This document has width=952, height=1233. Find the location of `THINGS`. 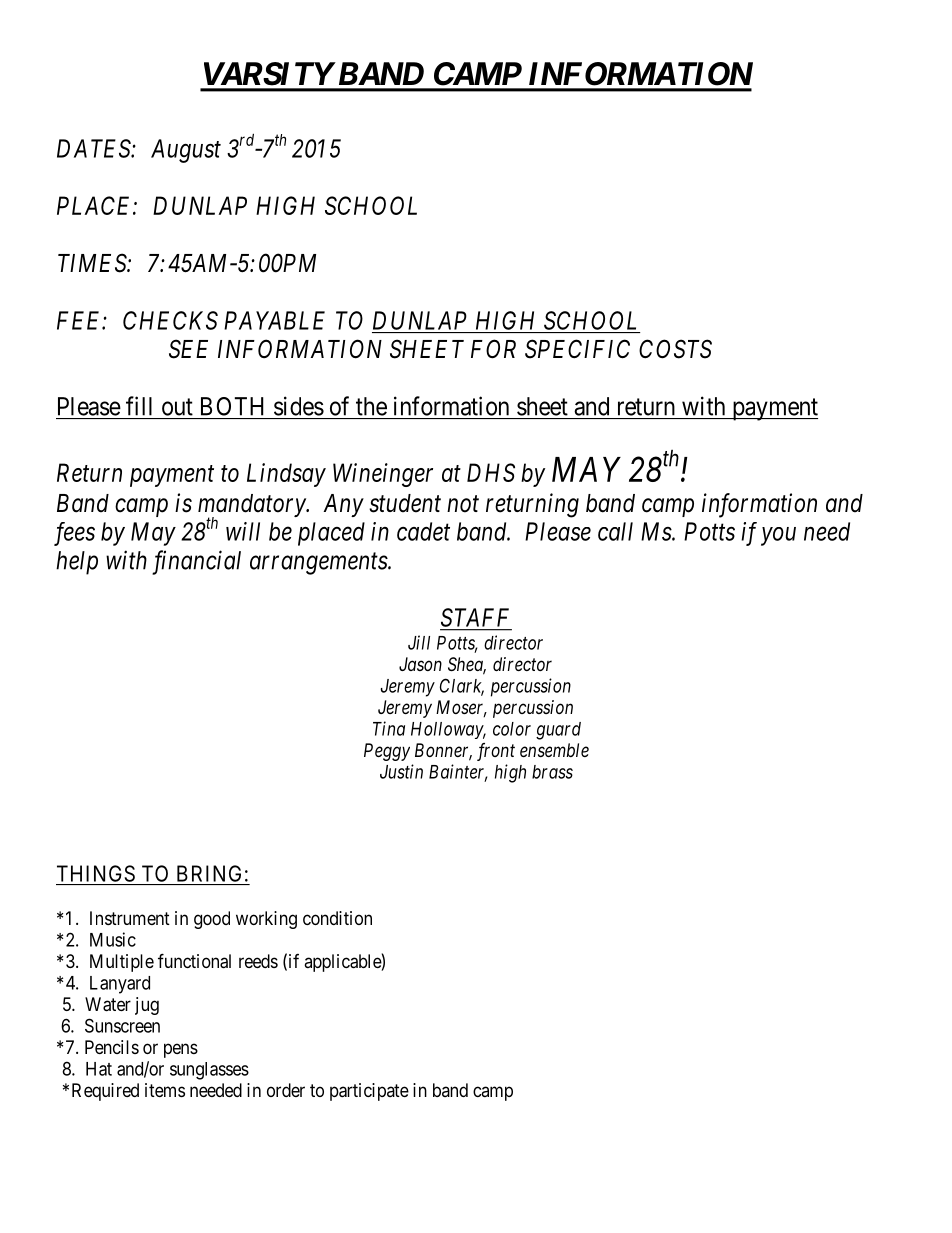

THINGS is located at coordinates (96, 873).
